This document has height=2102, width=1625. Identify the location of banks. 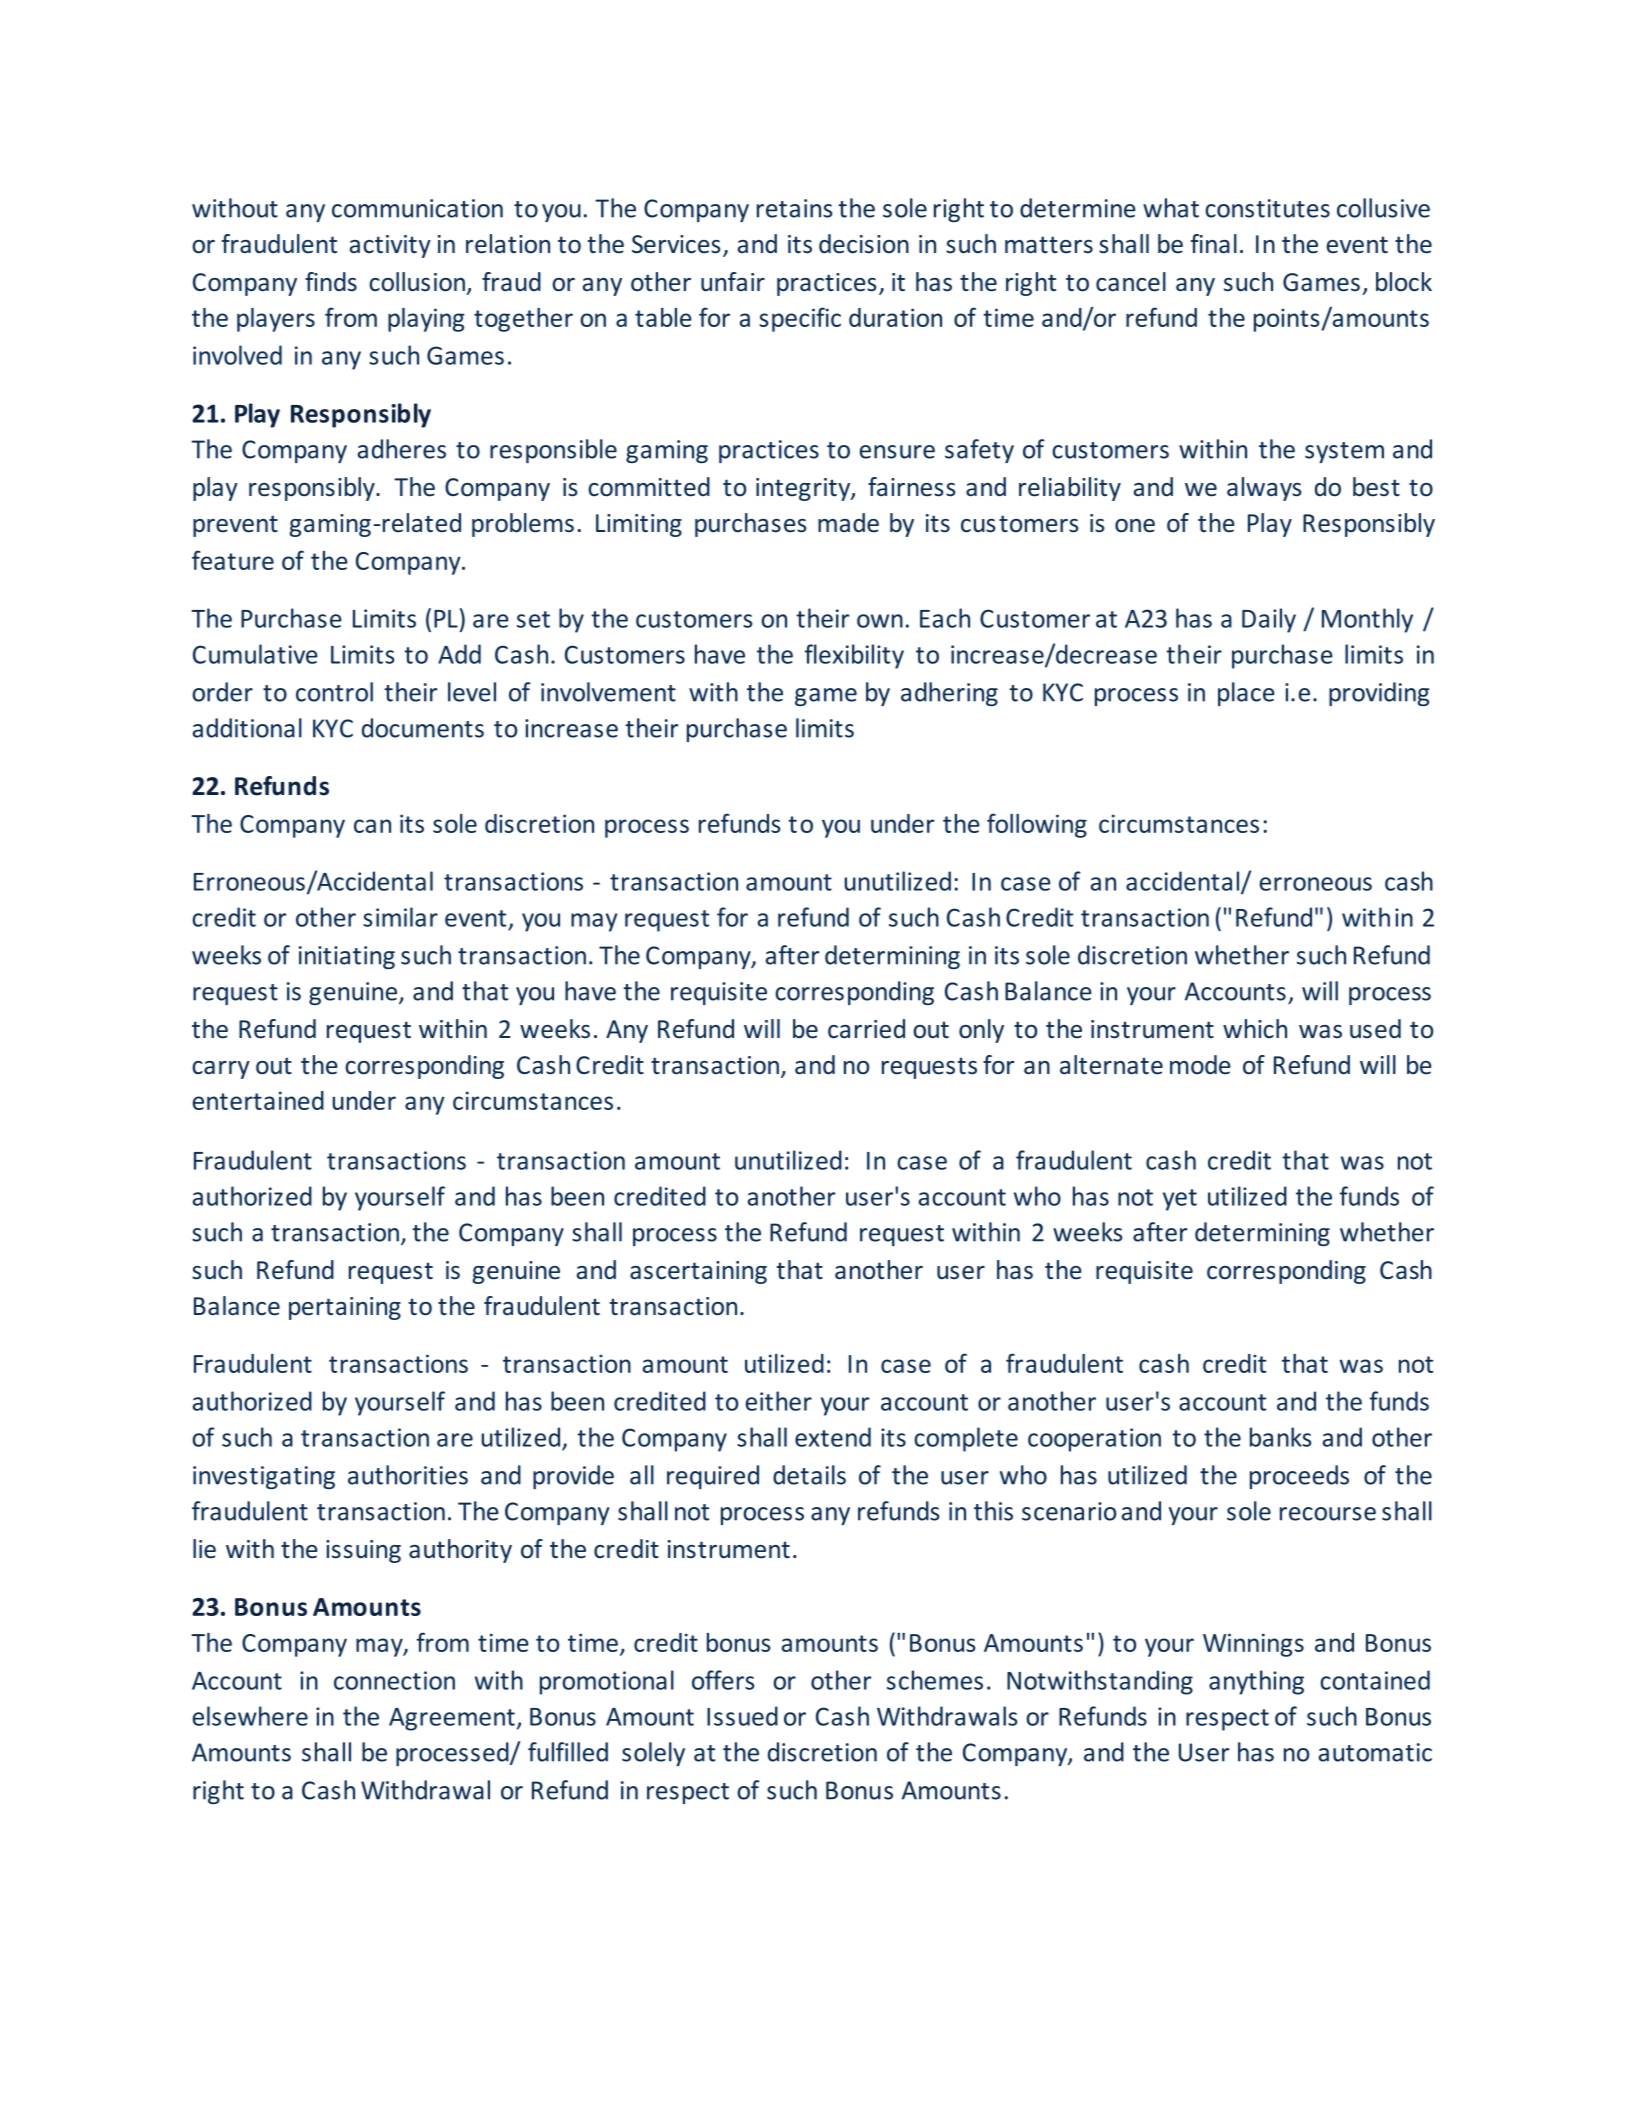
(1281, 1437).
